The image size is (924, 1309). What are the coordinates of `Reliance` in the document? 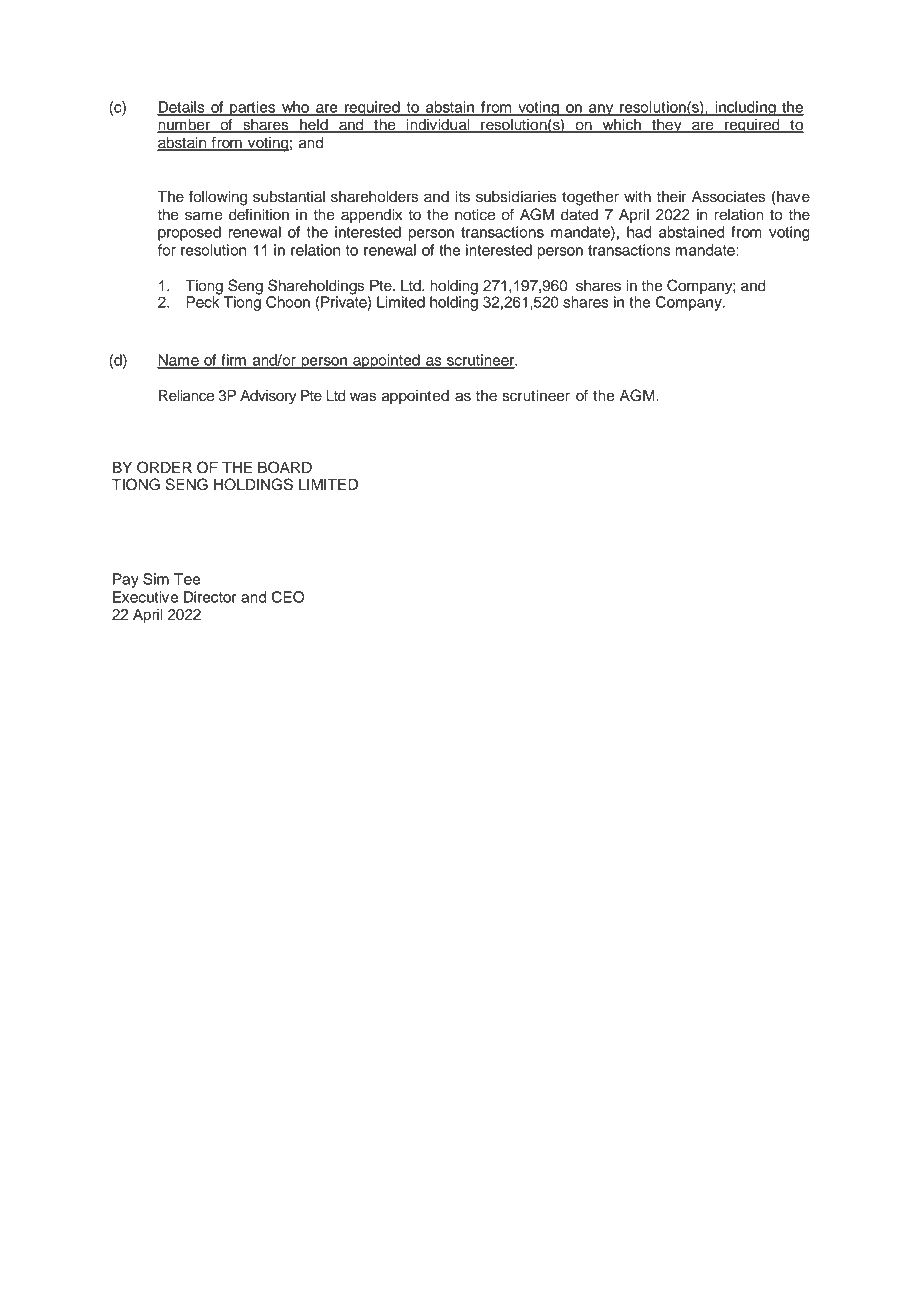 It's located at (186, 396).
